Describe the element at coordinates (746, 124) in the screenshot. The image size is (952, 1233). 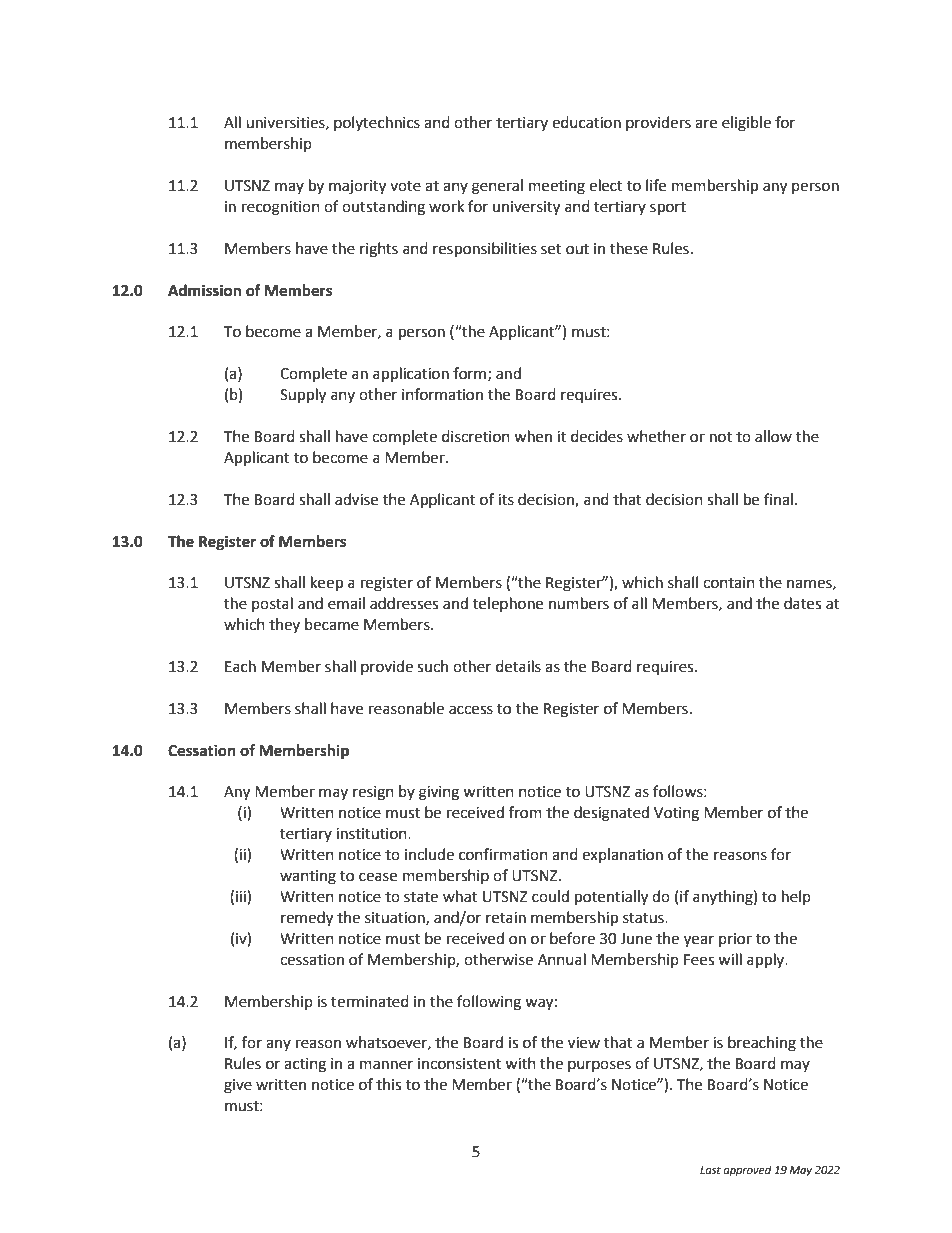
I see `eligible` at that location.
